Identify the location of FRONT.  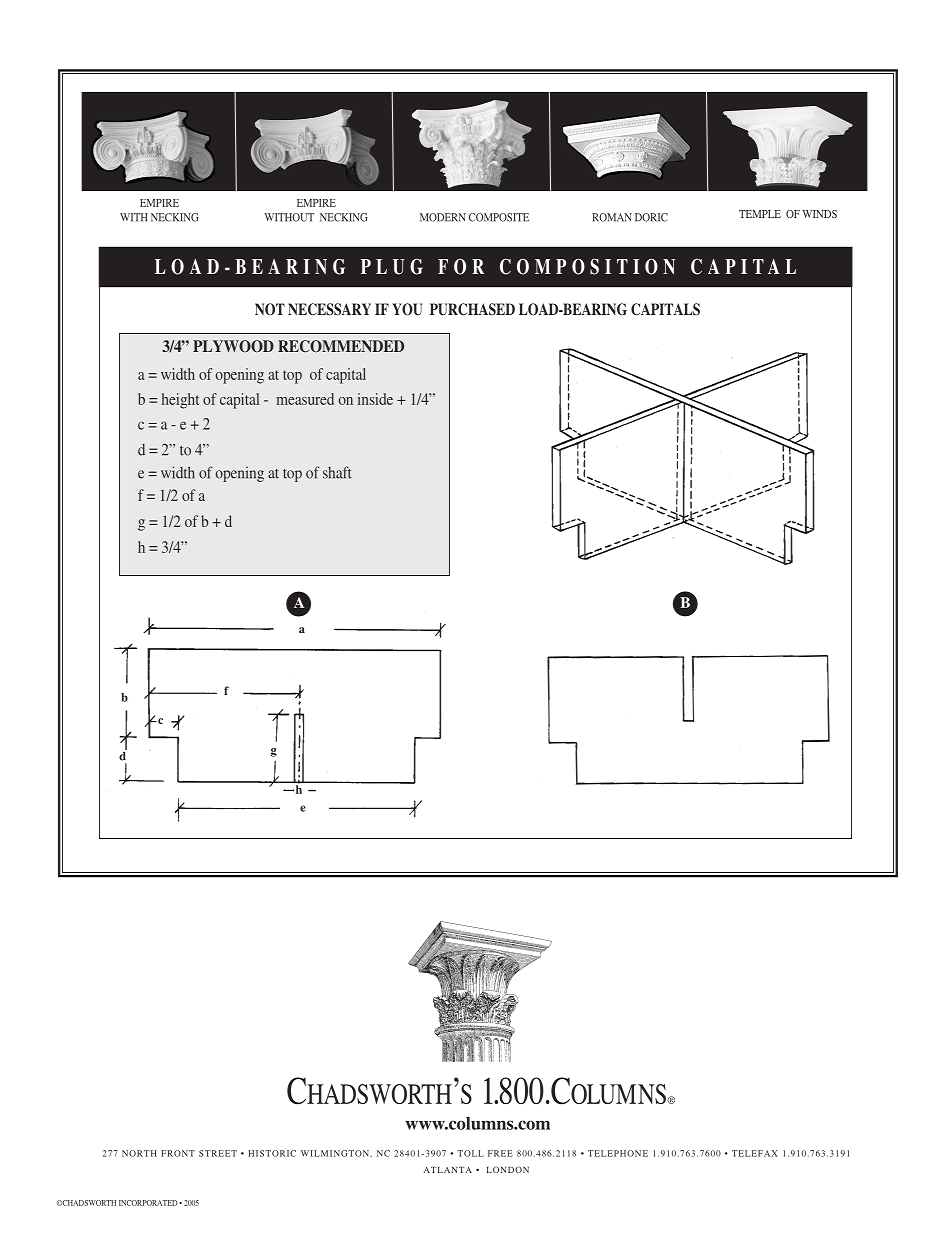
(178, 1153).
